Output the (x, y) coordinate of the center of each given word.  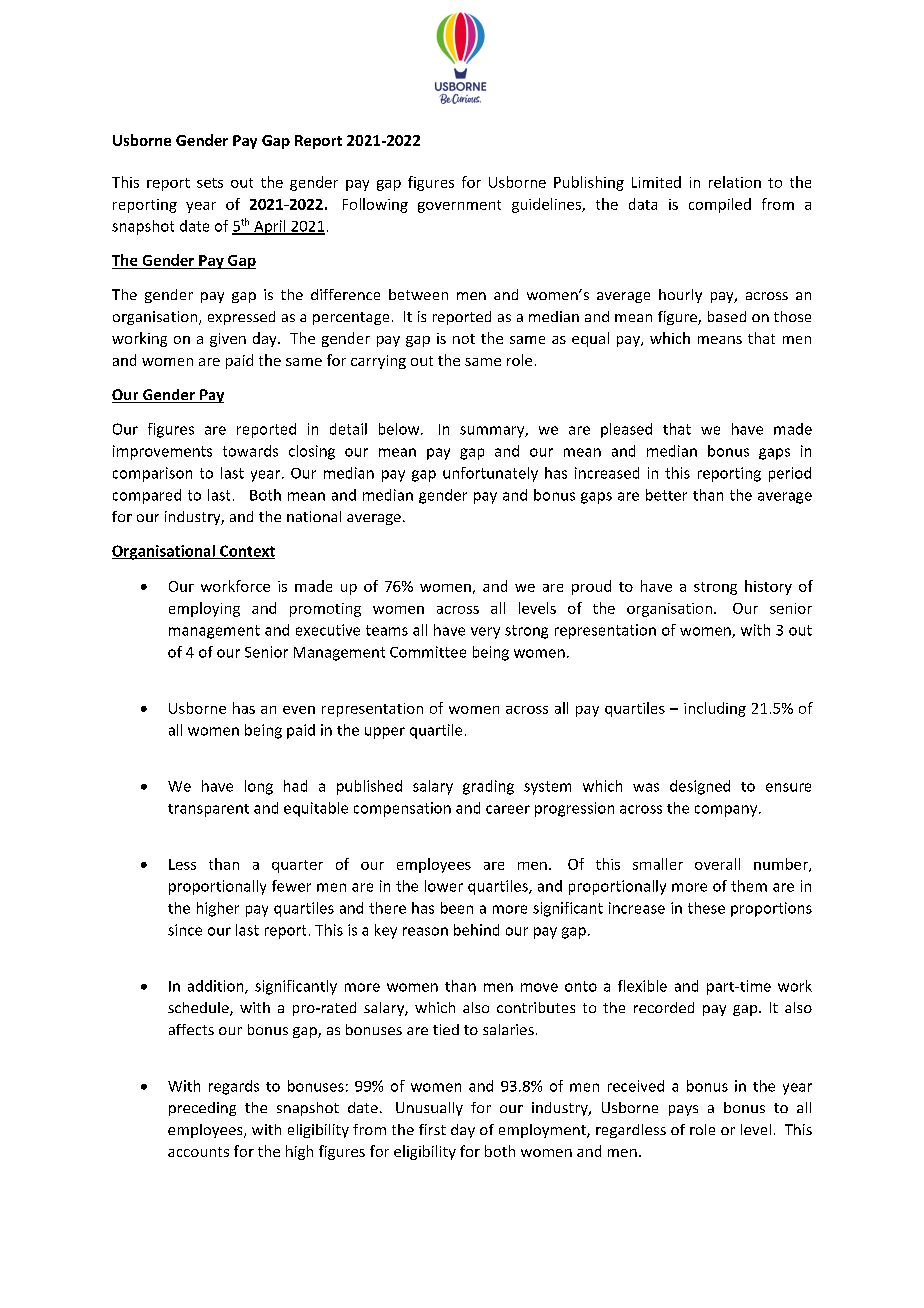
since (185, 930)
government (459, 206)
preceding (202, 1109)
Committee (428, 652)
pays (683, 1110)
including (715, 709)
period (790, 474)
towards (250, 451)
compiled (720, 205)
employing (204, 609)
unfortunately (490, 474)
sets (210, 183)
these (706, 908)
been (457, 908)
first (432, 1129)
